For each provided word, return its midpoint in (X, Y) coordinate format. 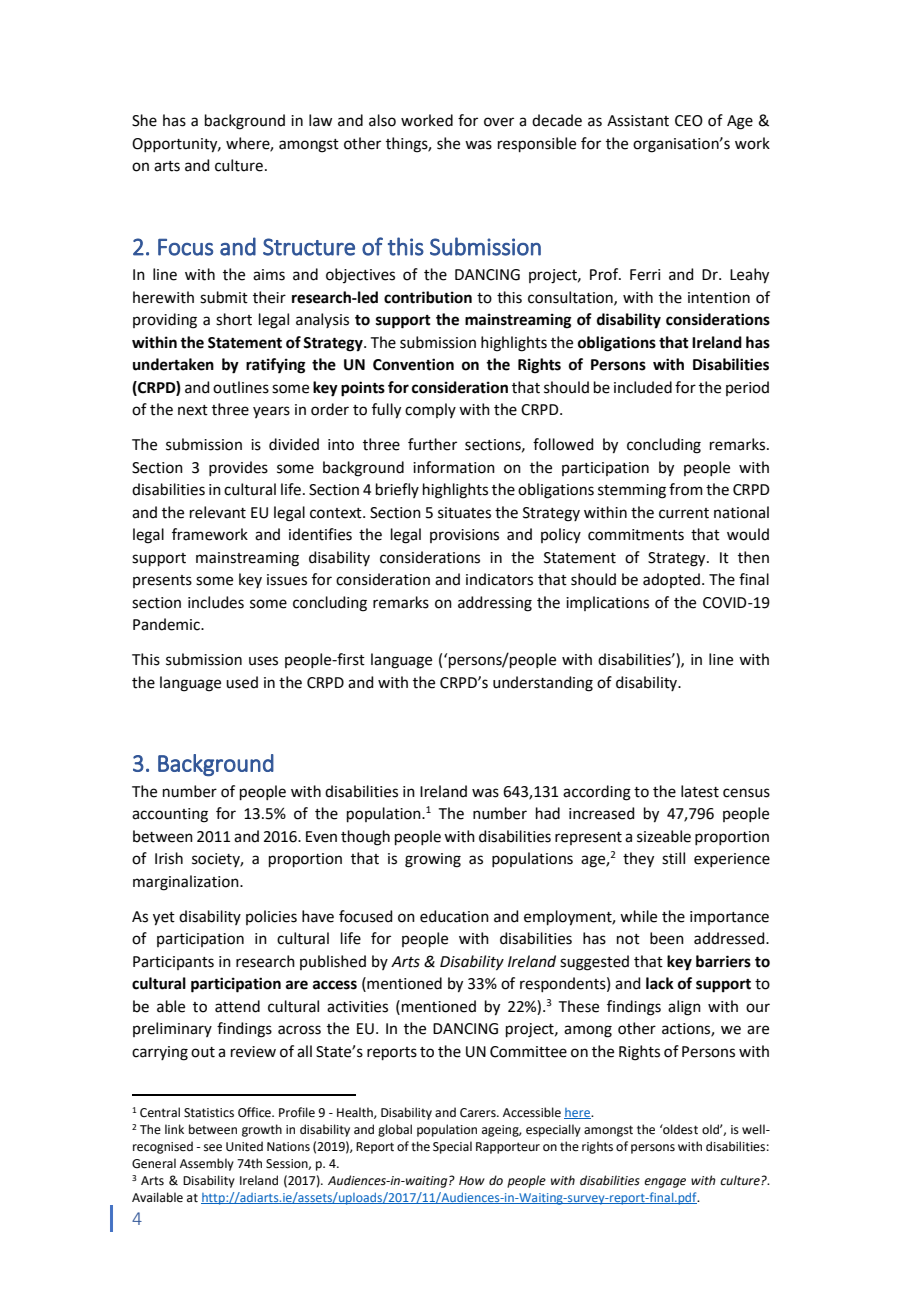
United (244, 1146)
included (643, 387)
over (499, 122)
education (454, 916)
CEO (689, 121)
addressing (495, 604)
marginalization (187, 883)
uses (263, 661)
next (193, 410)
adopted (671, 580)
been (667, 938)
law (320, 120)
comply (430, 410)
